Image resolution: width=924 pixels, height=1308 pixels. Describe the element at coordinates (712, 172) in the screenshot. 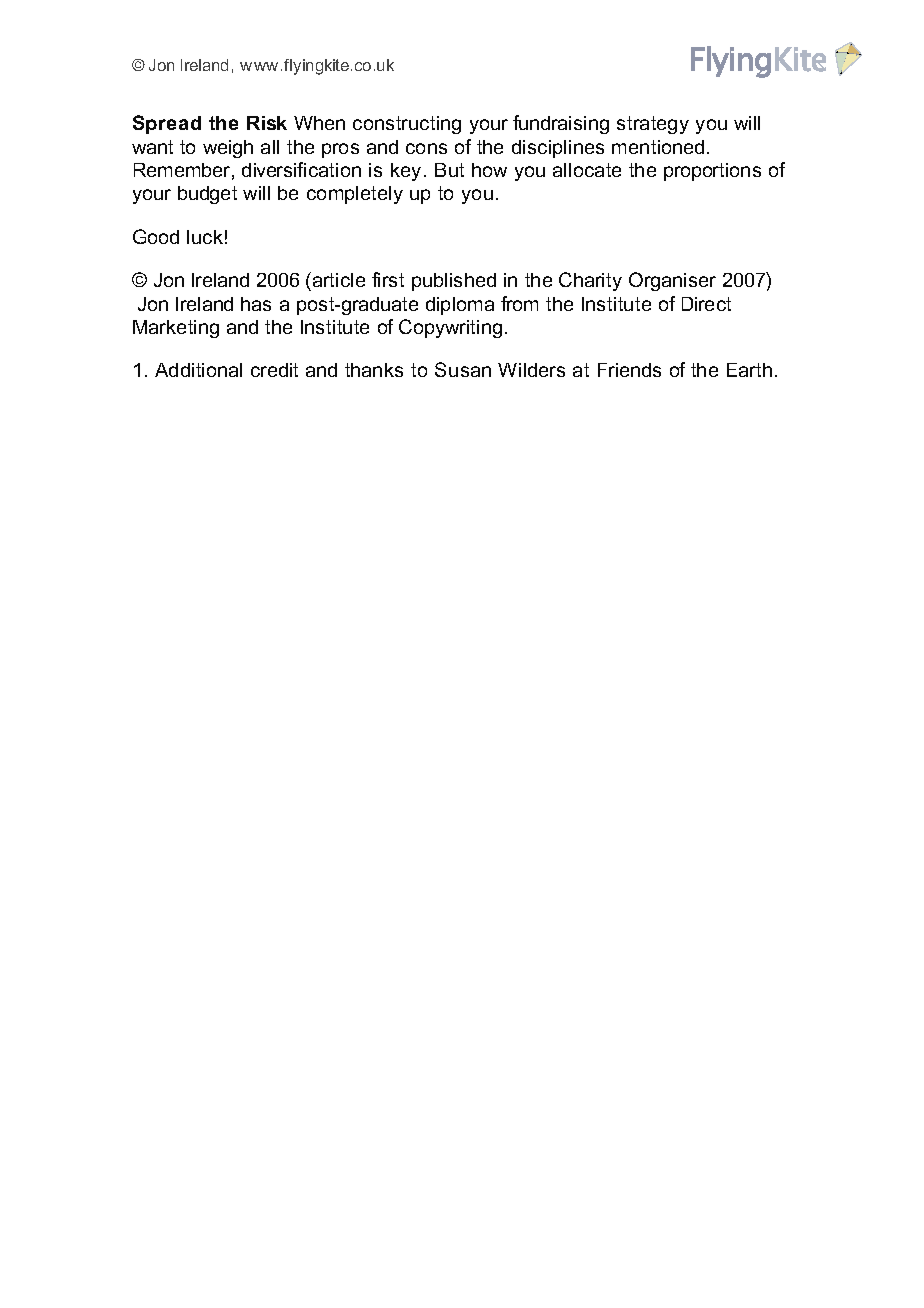

I see `proportions` at that location.
